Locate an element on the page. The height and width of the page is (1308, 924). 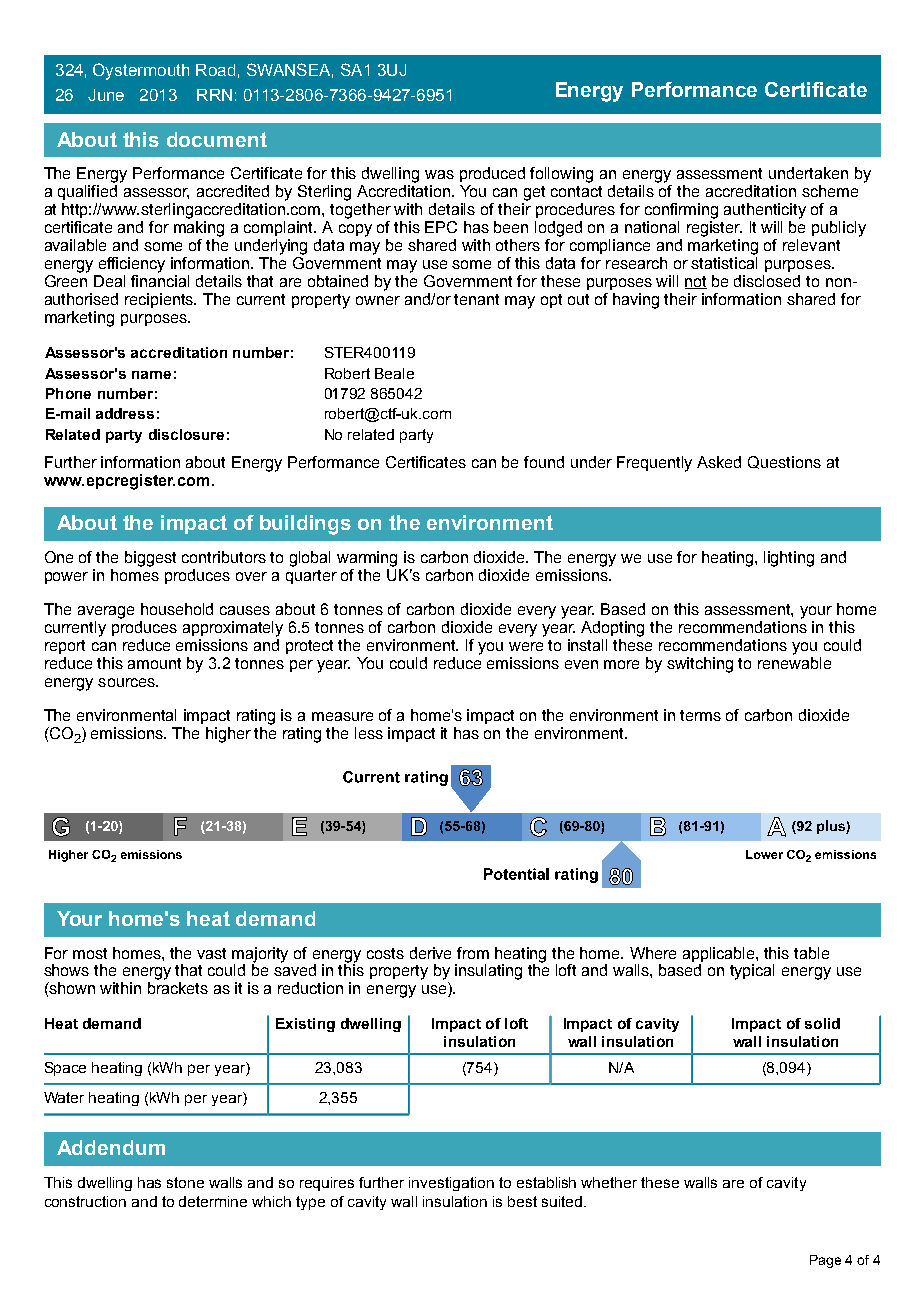
stone is located at coordinates (185, 1182).
